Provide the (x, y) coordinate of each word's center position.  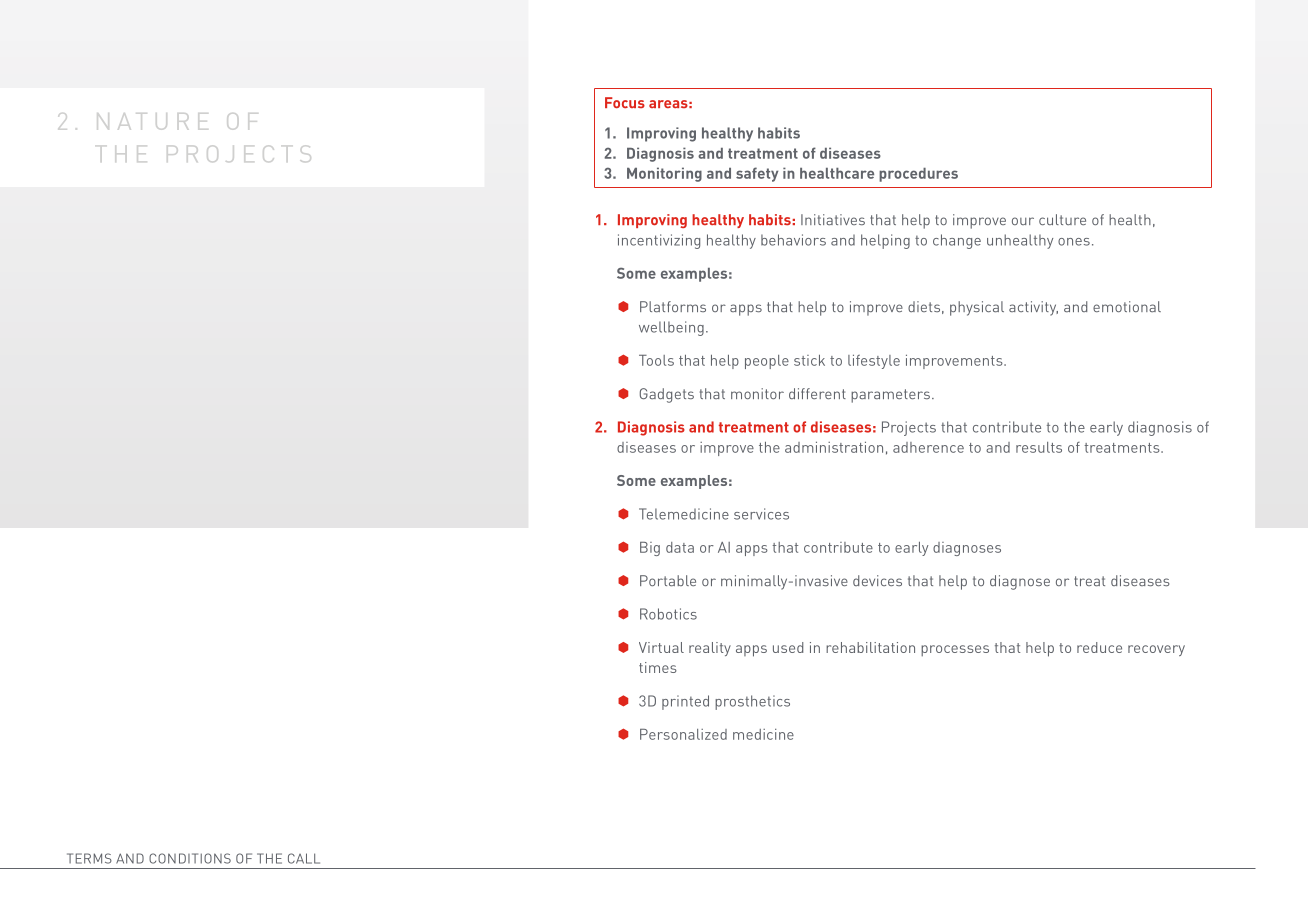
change (957, 241)
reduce (1099, 647)
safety (757, 174)
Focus (625, 102)
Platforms (673, 306)
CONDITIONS (190, 858)
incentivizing (659, 241)
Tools (656, 360)
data (680, 547)
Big (650, 549)
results (1039, 447)
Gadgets (667, 395)
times (658, 667)
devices (877, 580)
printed (685, 702)
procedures (918, 175)
